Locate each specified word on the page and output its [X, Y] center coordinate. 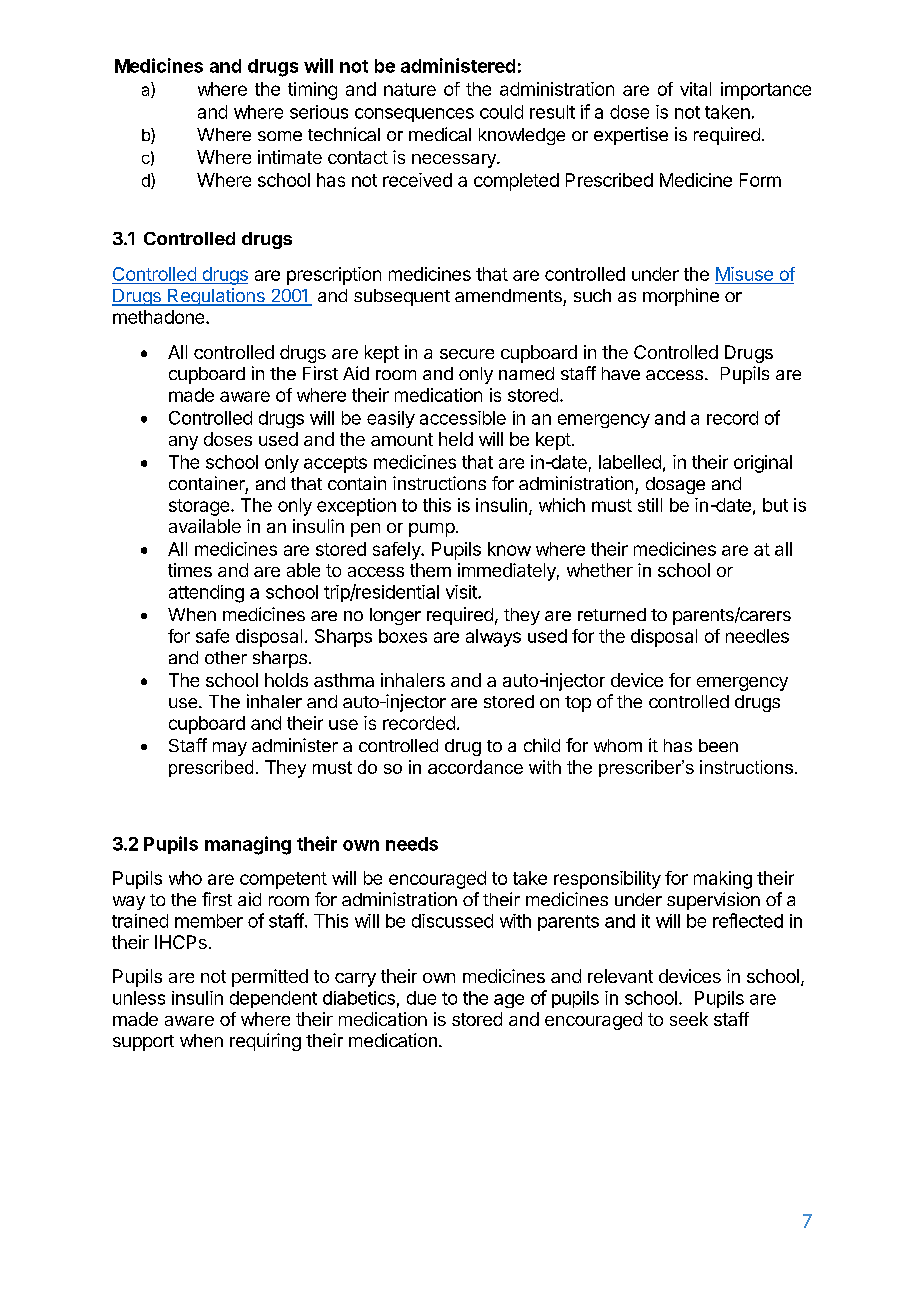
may [230, 749]
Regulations [216, 297]
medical [440, 134]
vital [695, 89]
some [280, 136]
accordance [475, 767]
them [430, 570]
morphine [681, 297]
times [190, 570]
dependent [273, 999]
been [718, 745]
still [650, 505]
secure [467, 354]
